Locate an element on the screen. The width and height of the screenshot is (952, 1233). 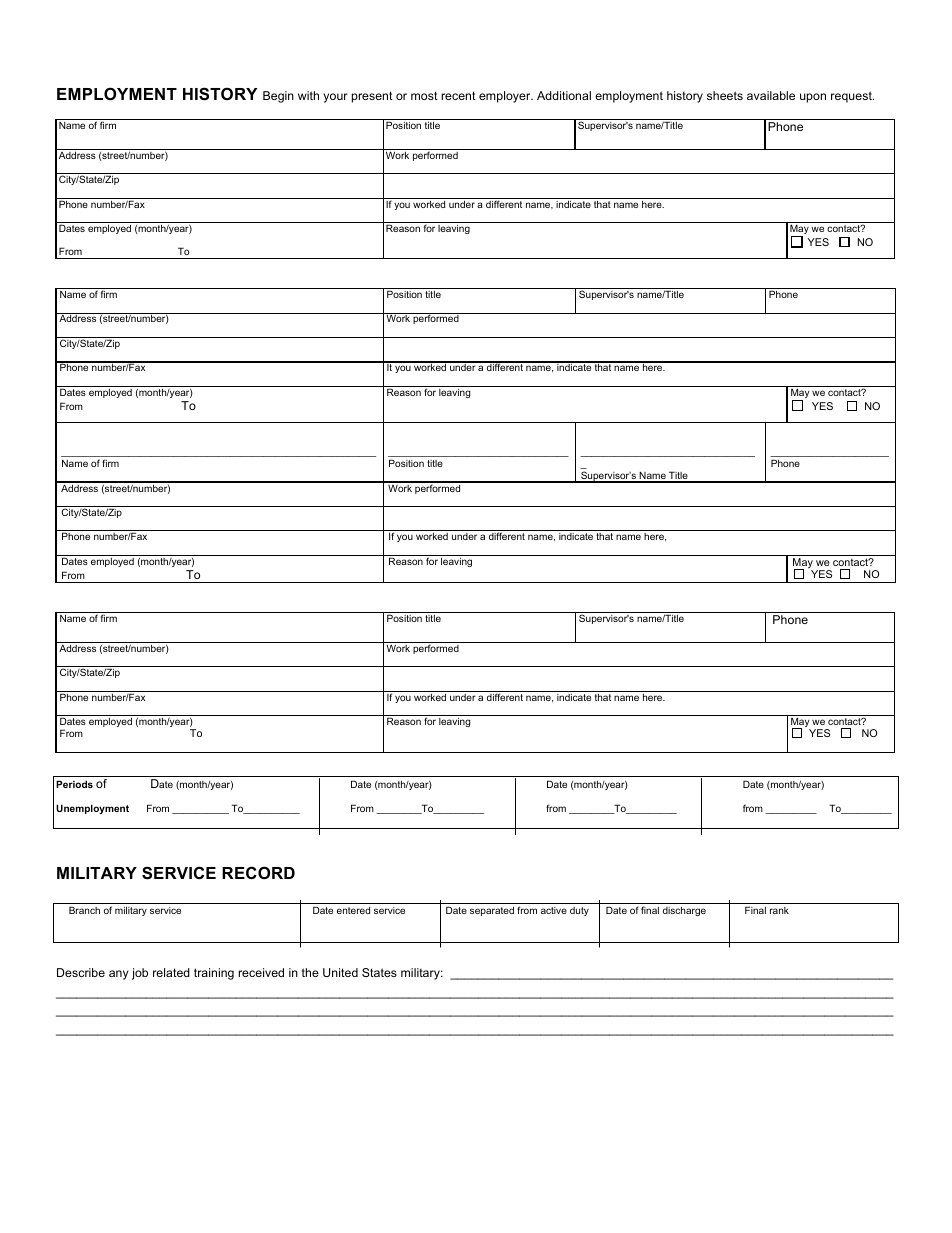
RECORD is located at coordinates (258, 872).
